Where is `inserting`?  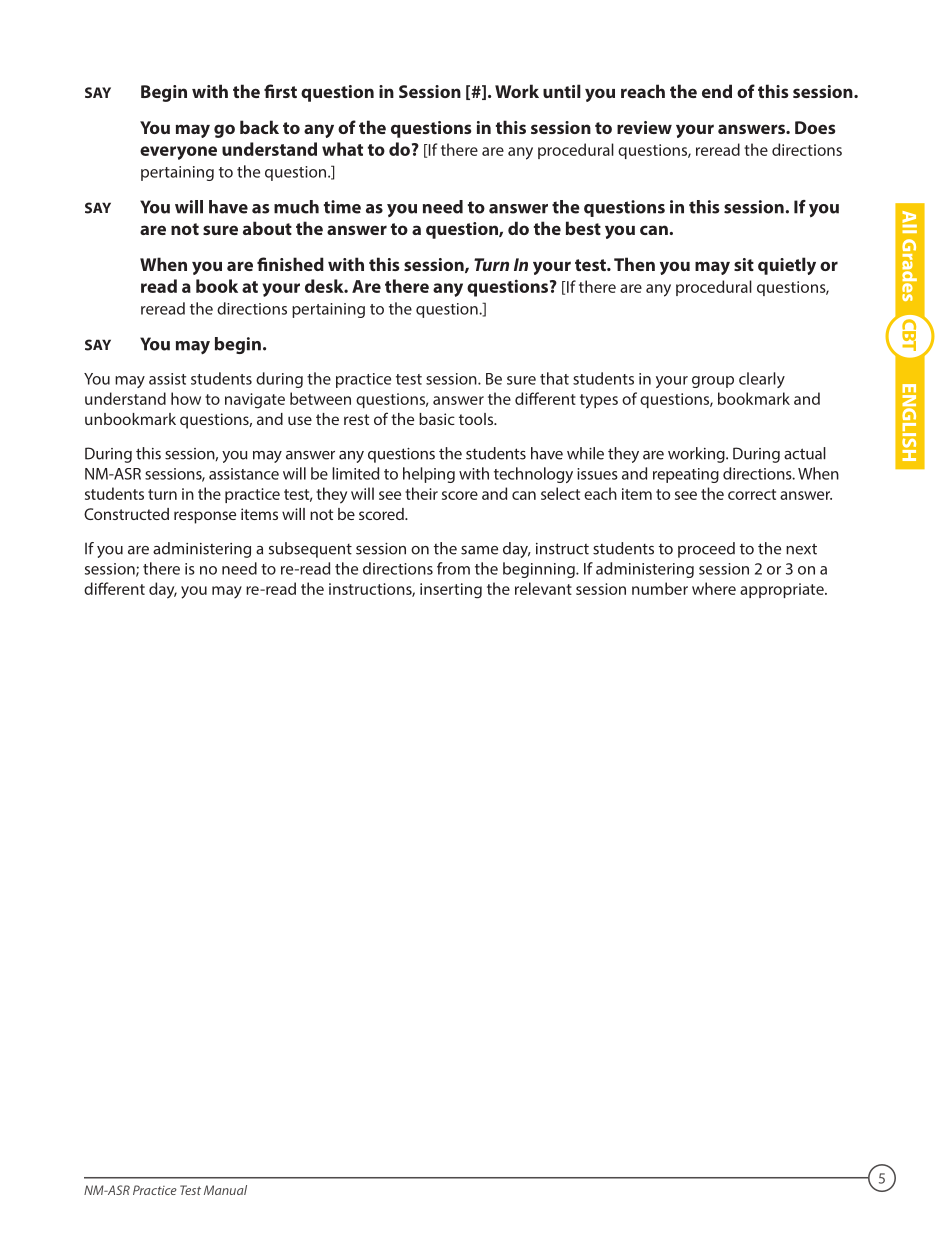
inserting is located at coordinates (451, 591).
